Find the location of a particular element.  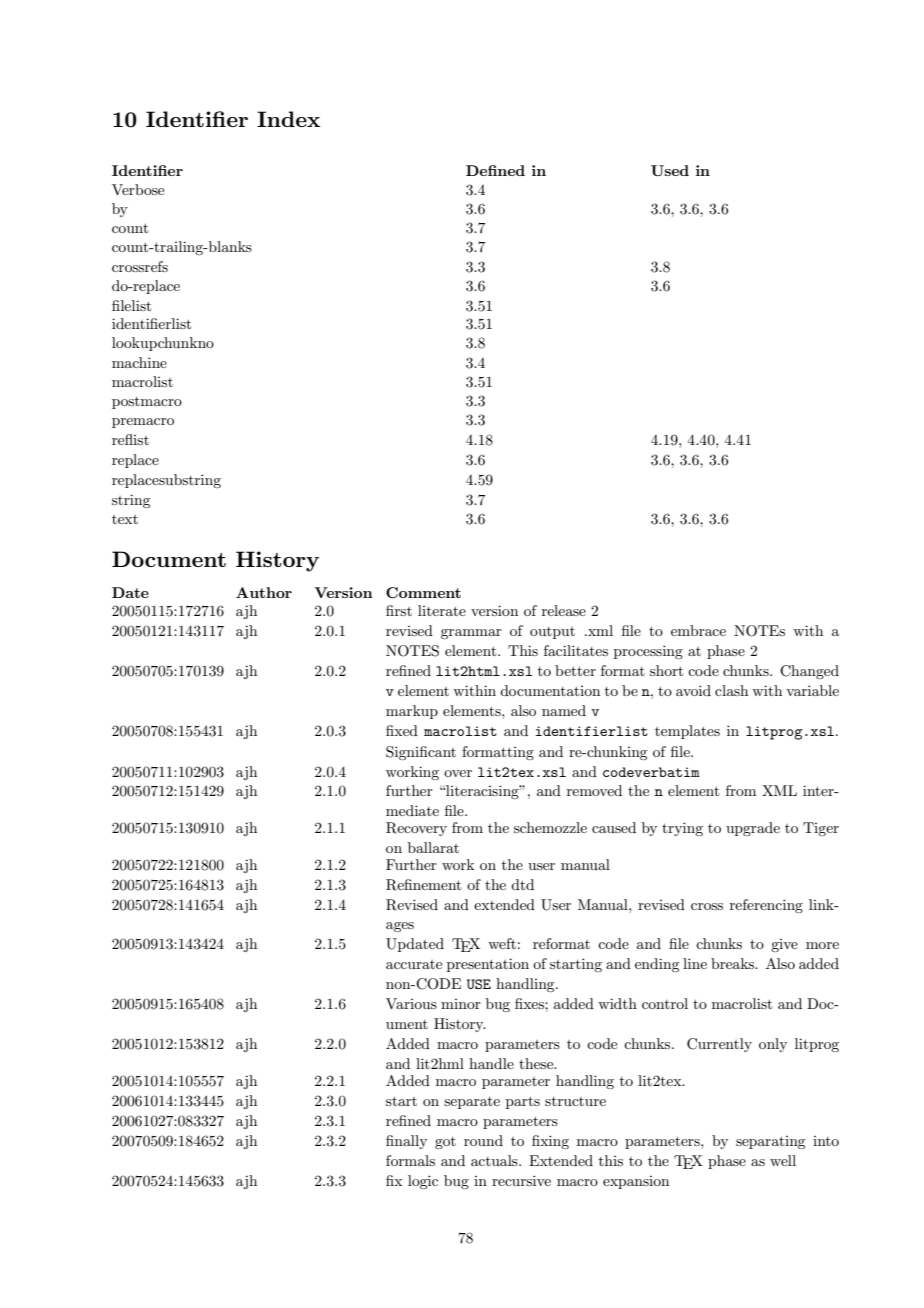

embrace is located at coordinates (698, 630).
